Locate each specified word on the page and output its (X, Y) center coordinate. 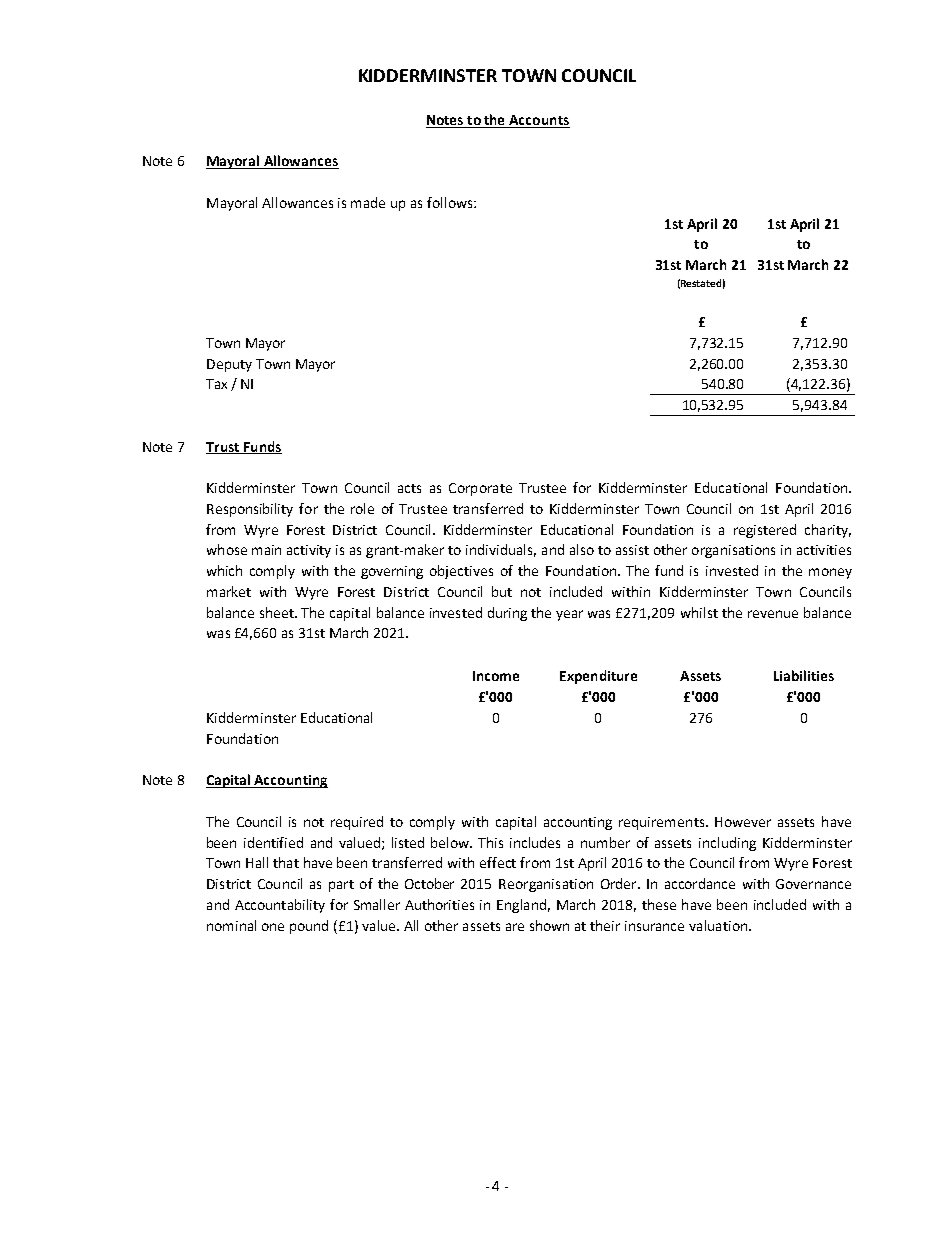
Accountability (280, 906)
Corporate (480, 489)
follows (451, 202)
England (521, 906)
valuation (718, 925)
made (368, 202)
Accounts (539, 120)
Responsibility (250, 510)
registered (765, 531)
